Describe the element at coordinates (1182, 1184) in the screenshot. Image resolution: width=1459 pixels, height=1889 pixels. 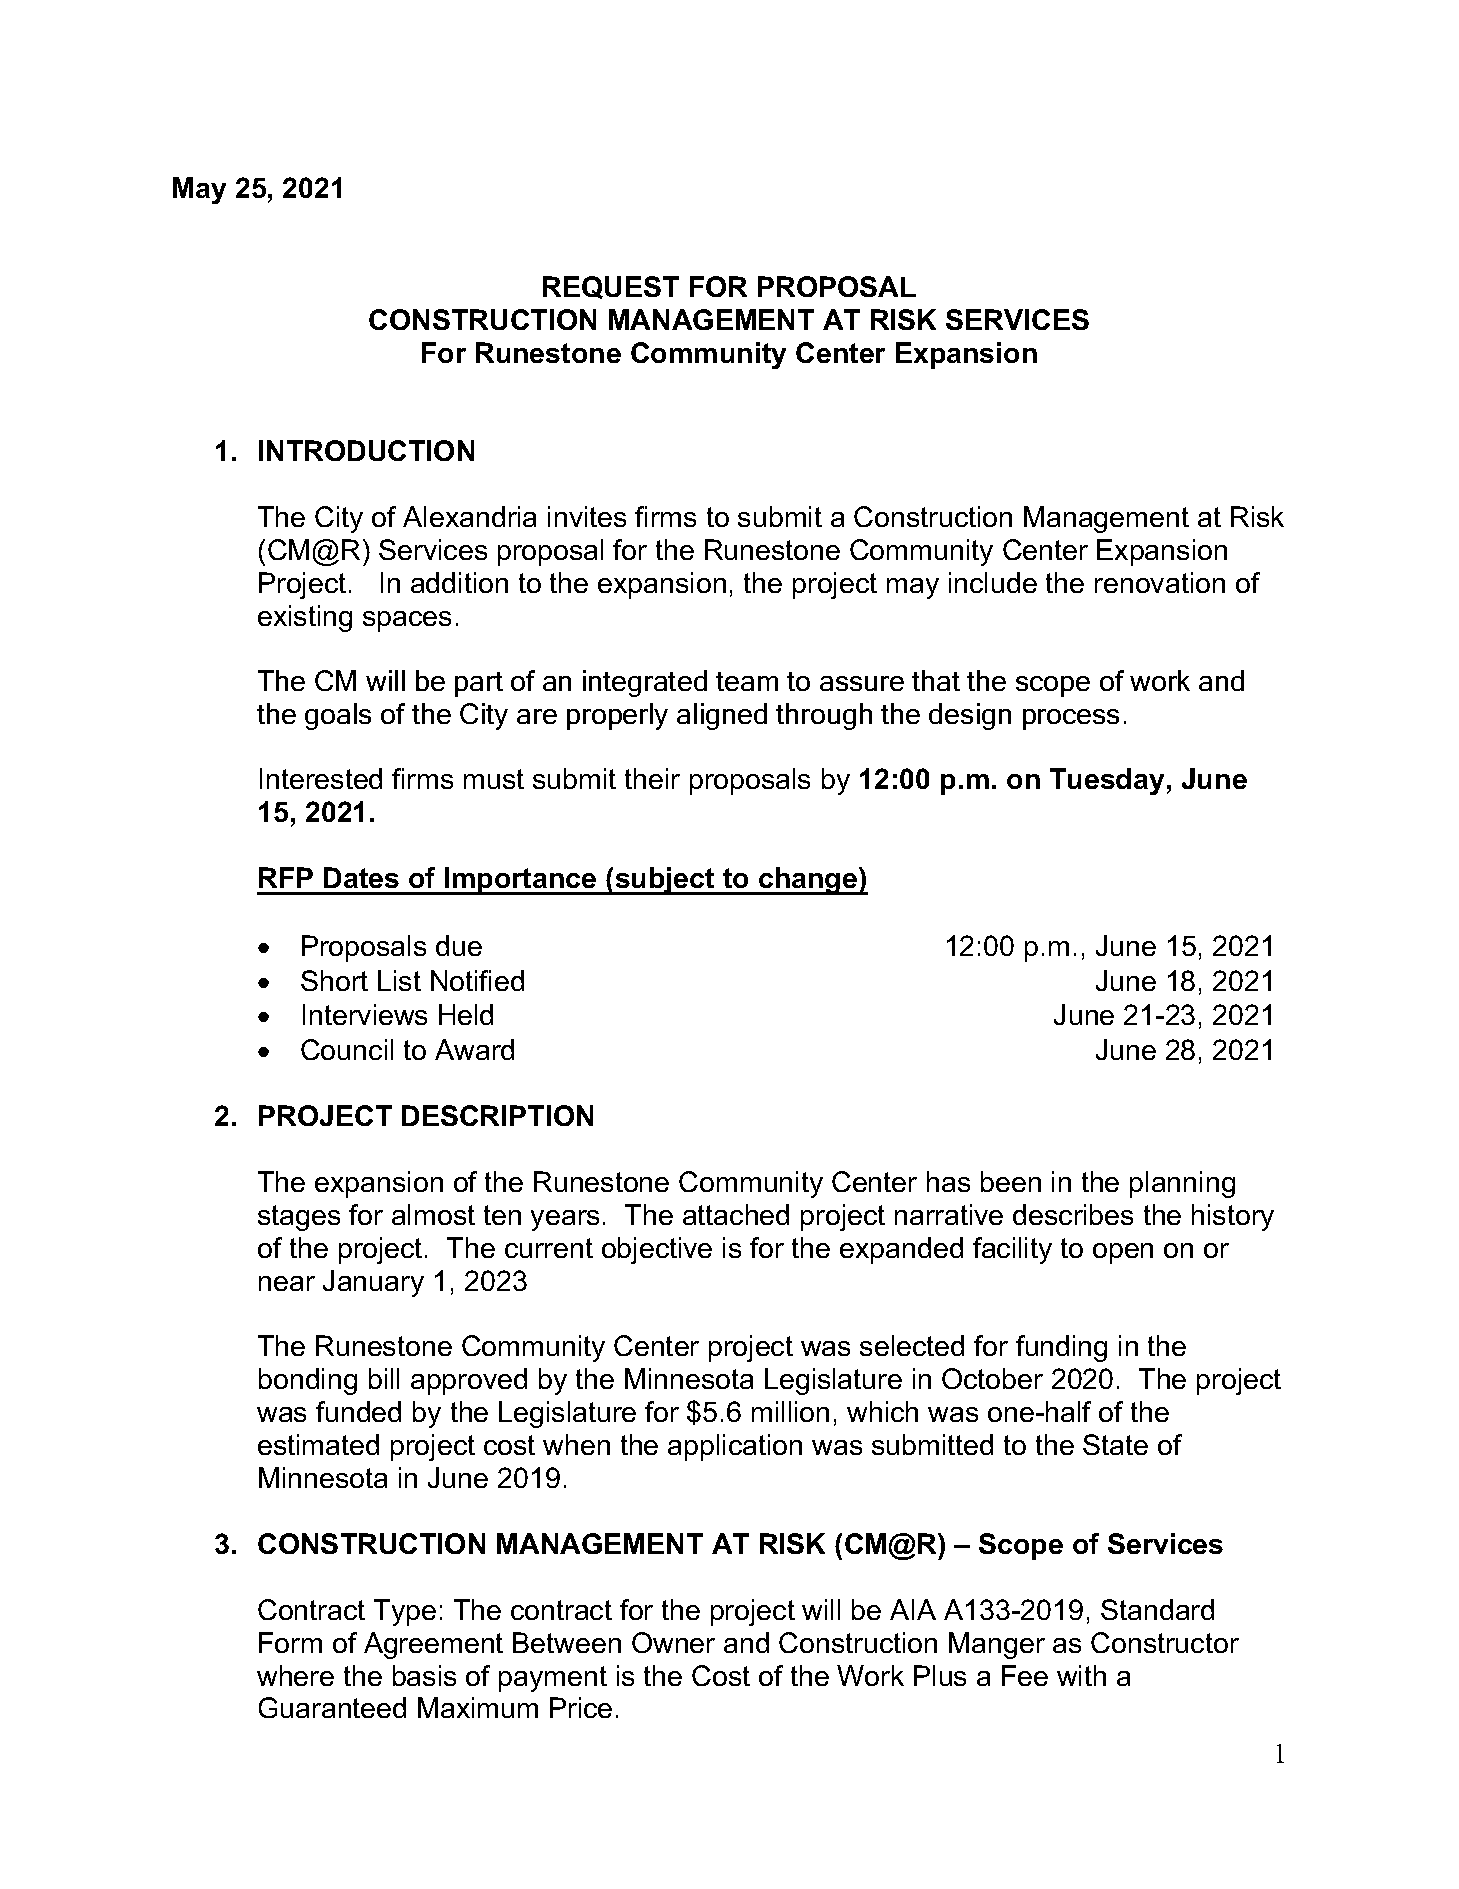
I see `planning` at that location.
